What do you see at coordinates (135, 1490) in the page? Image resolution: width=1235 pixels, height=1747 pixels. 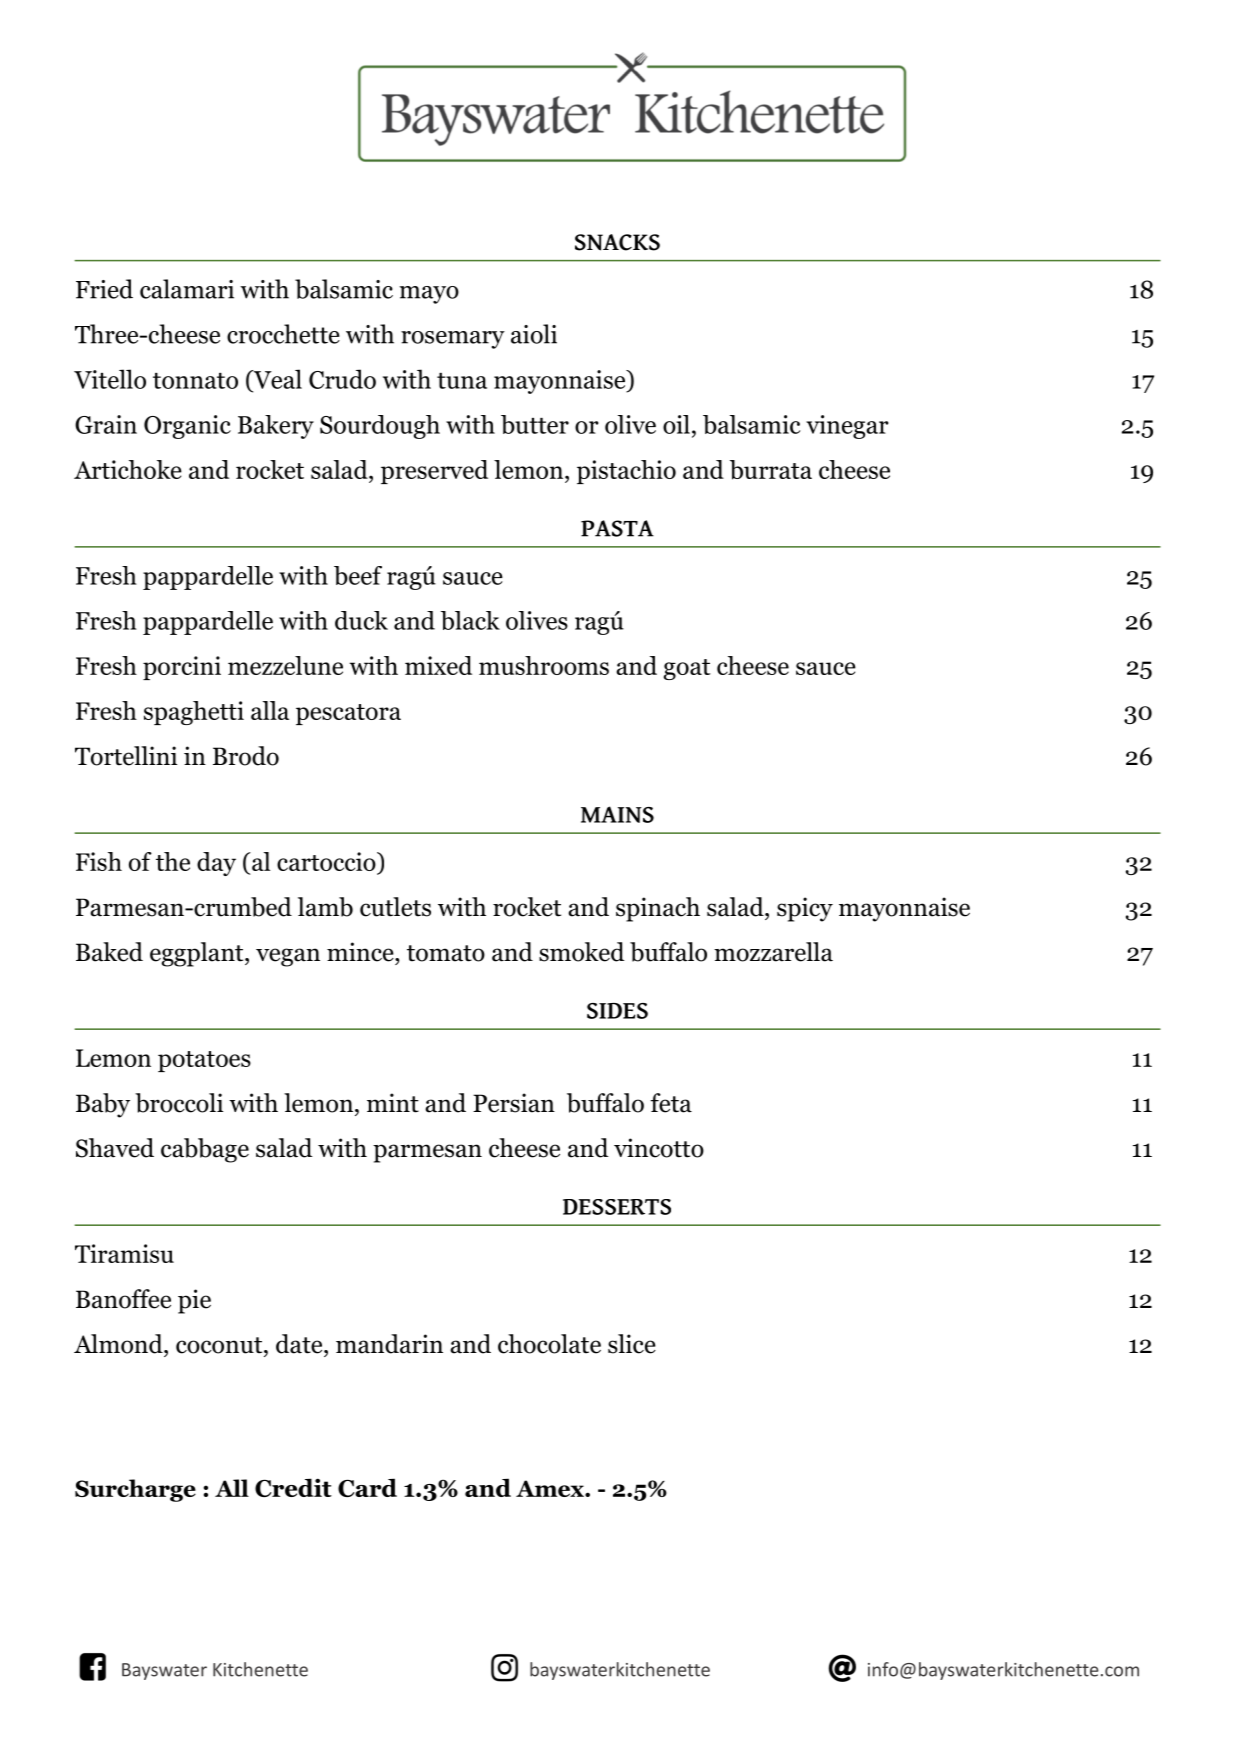 I see `Surcharge` at bounding box center [135, 1490].
